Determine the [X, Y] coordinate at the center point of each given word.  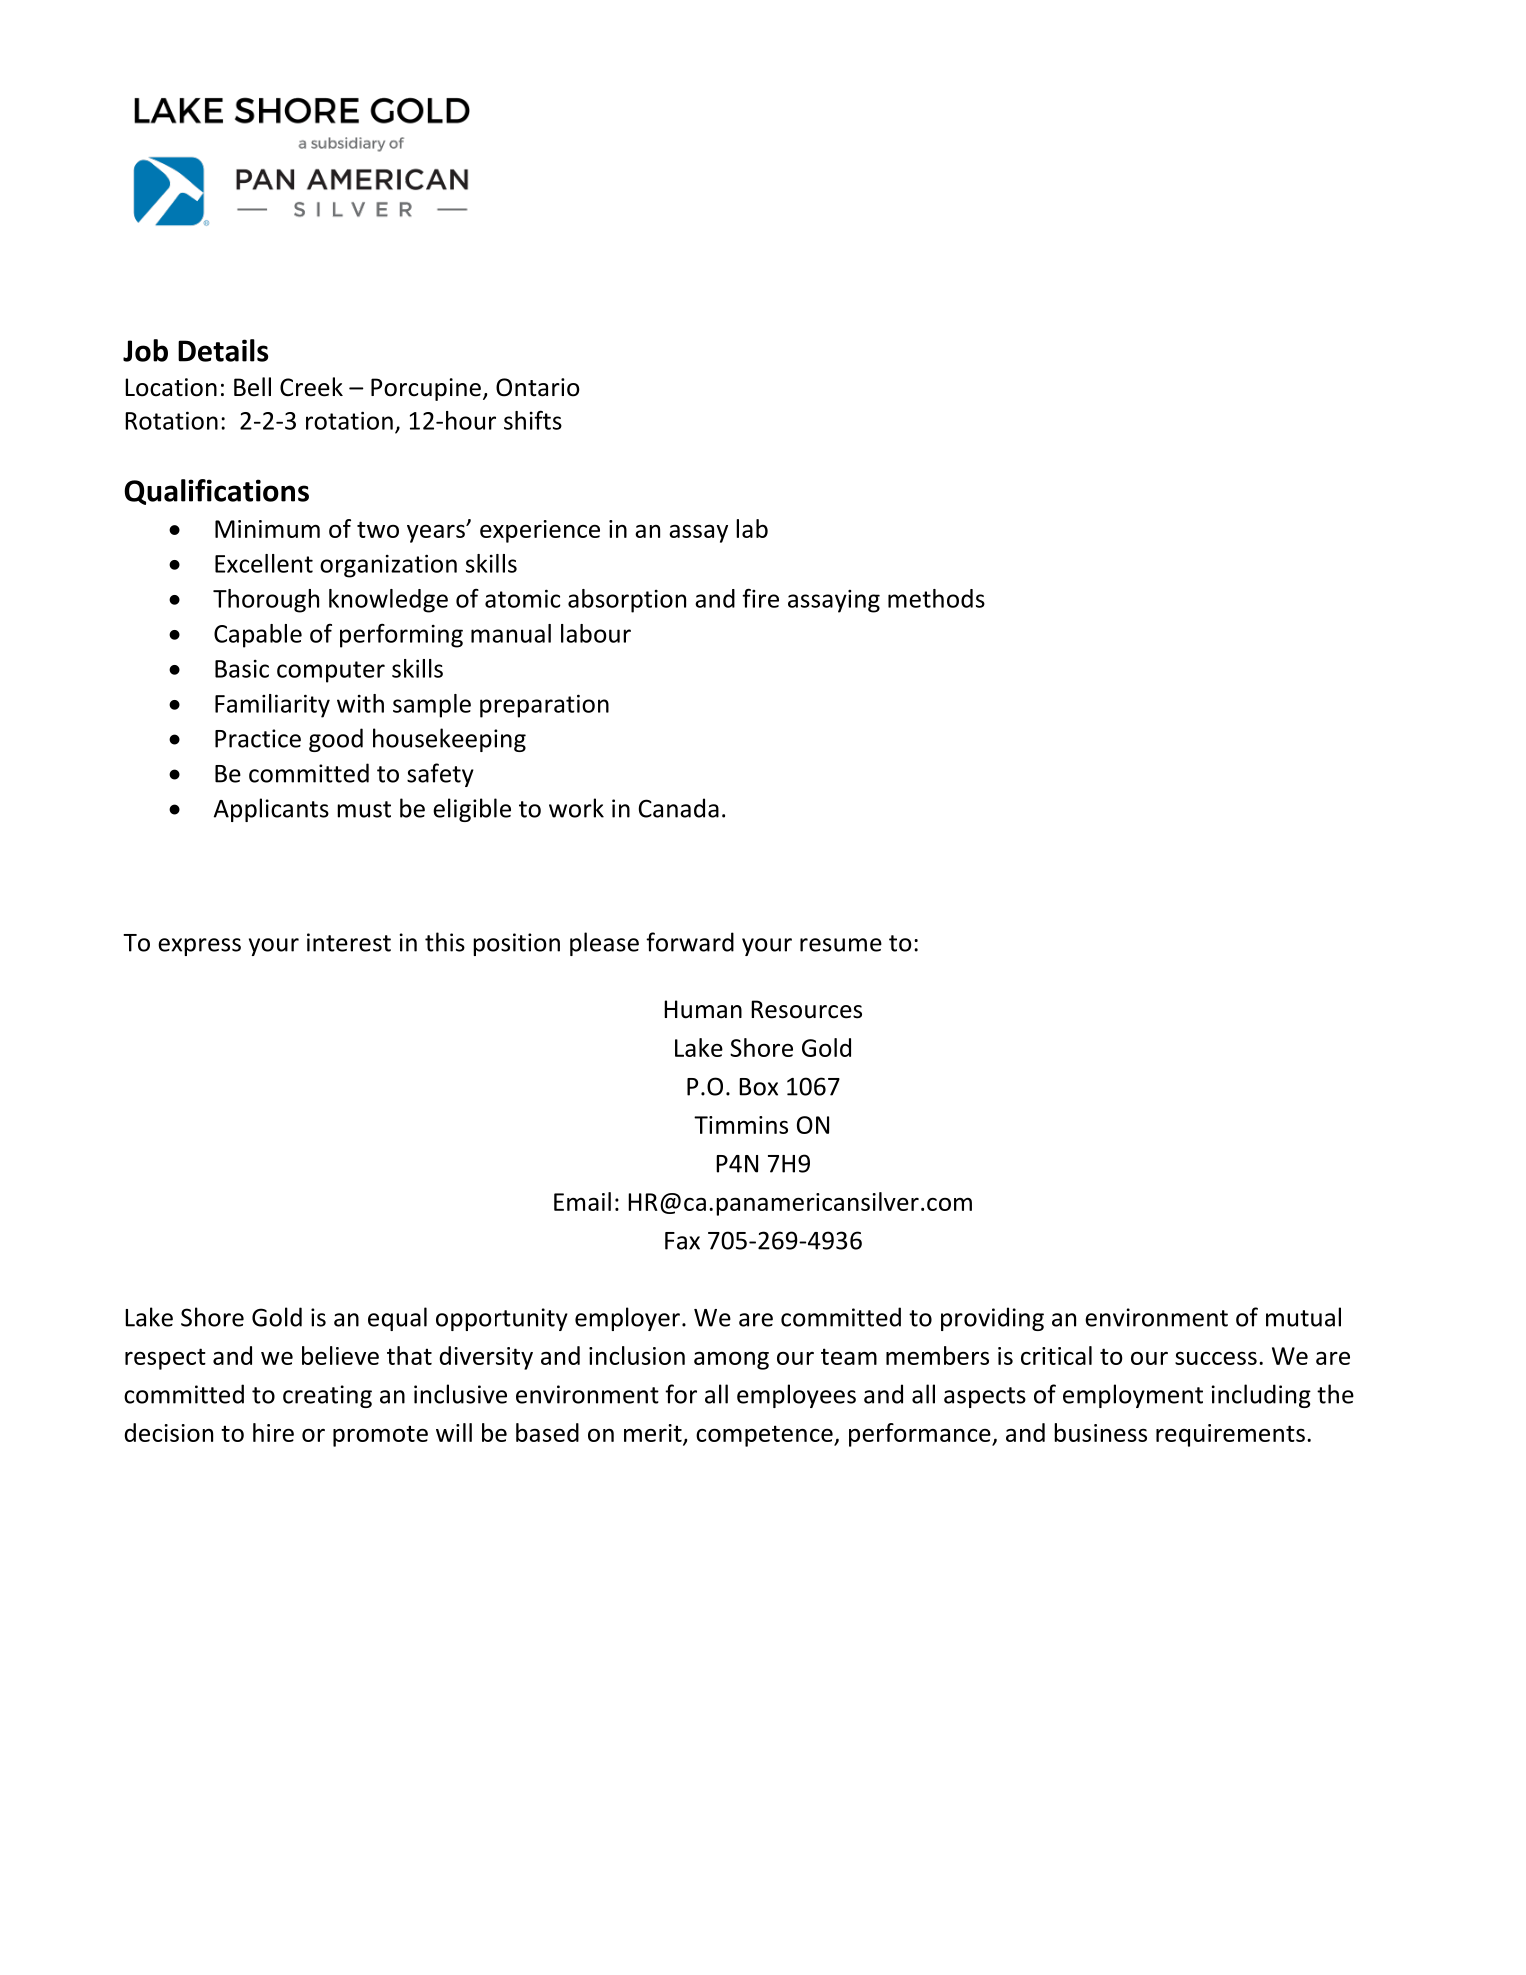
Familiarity [272, 706]
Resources [806, 1009]
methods [936, 598]
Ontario [538, 387]
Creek [311, 387]
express [199, 947]
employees [796, 1396]
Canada [679, 808]
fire [760, 598]
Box [758, 1087]
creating [327, 1396]
